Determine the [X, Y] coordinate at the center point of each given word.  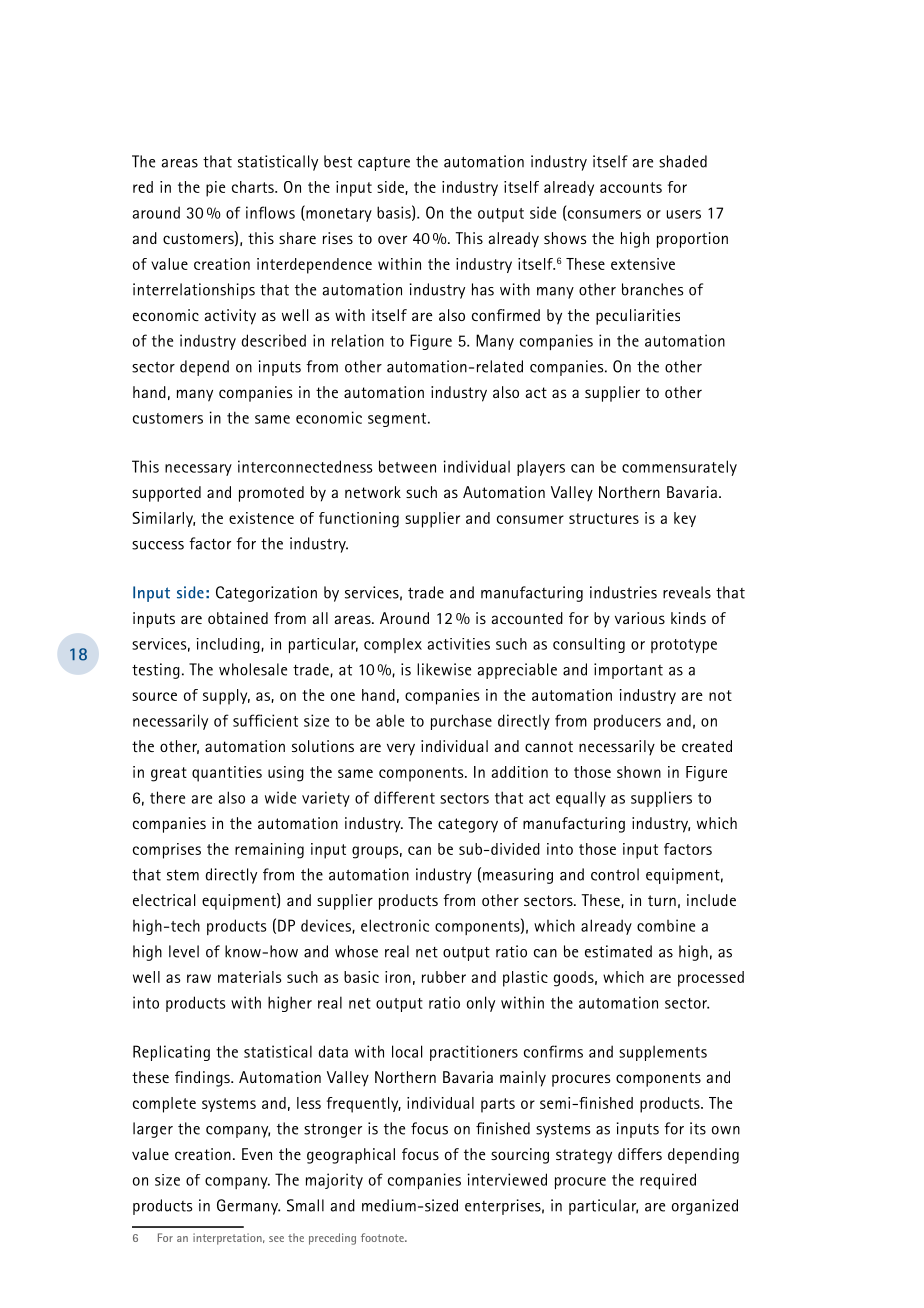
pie [215, 189]
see [276, 1239]
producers [627, 722]
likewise [444, 669]
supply [226, 697]
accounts [631, 187]
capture [384, 164]
